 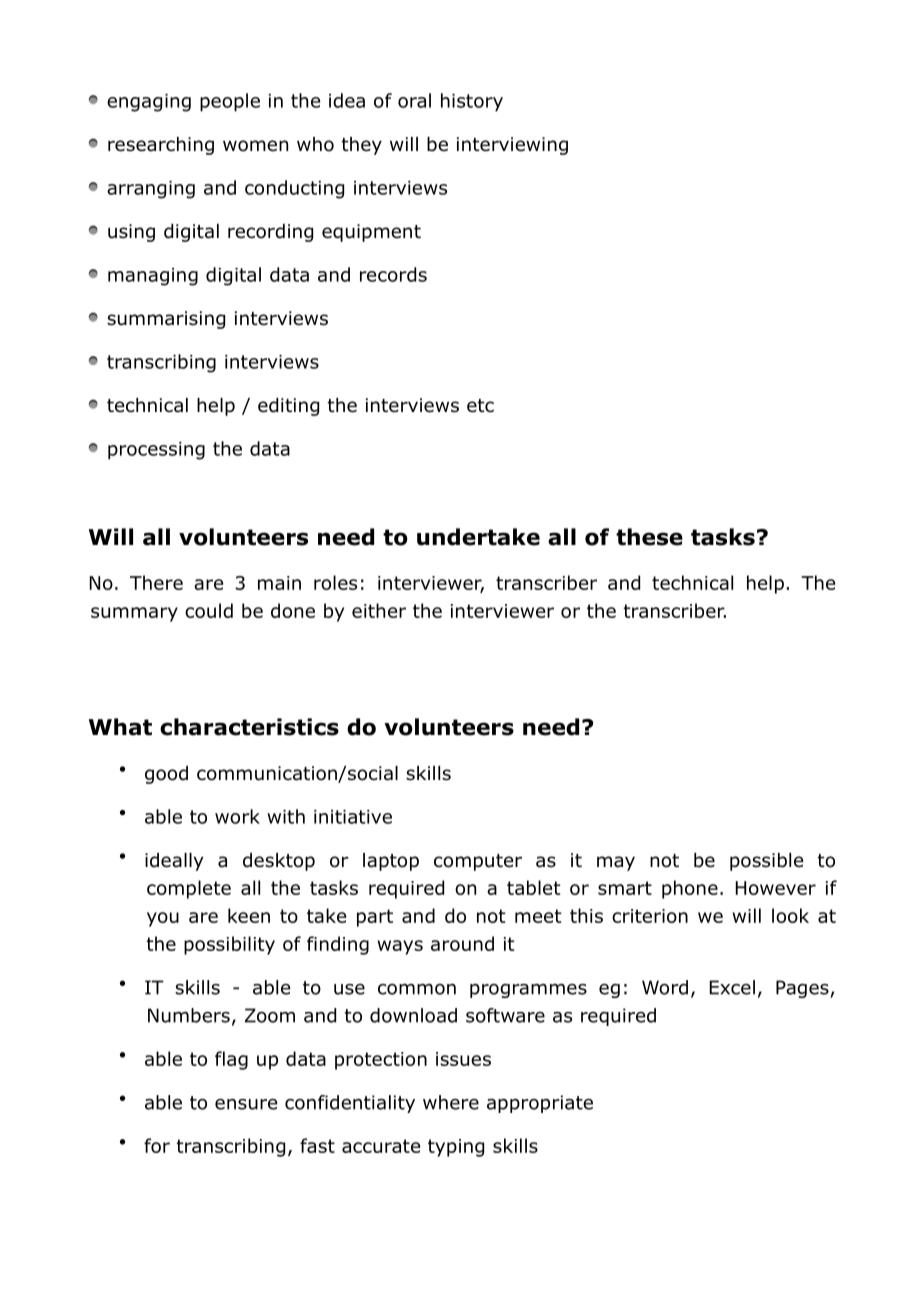 I want to click on these, so click(x=649, y=537).
